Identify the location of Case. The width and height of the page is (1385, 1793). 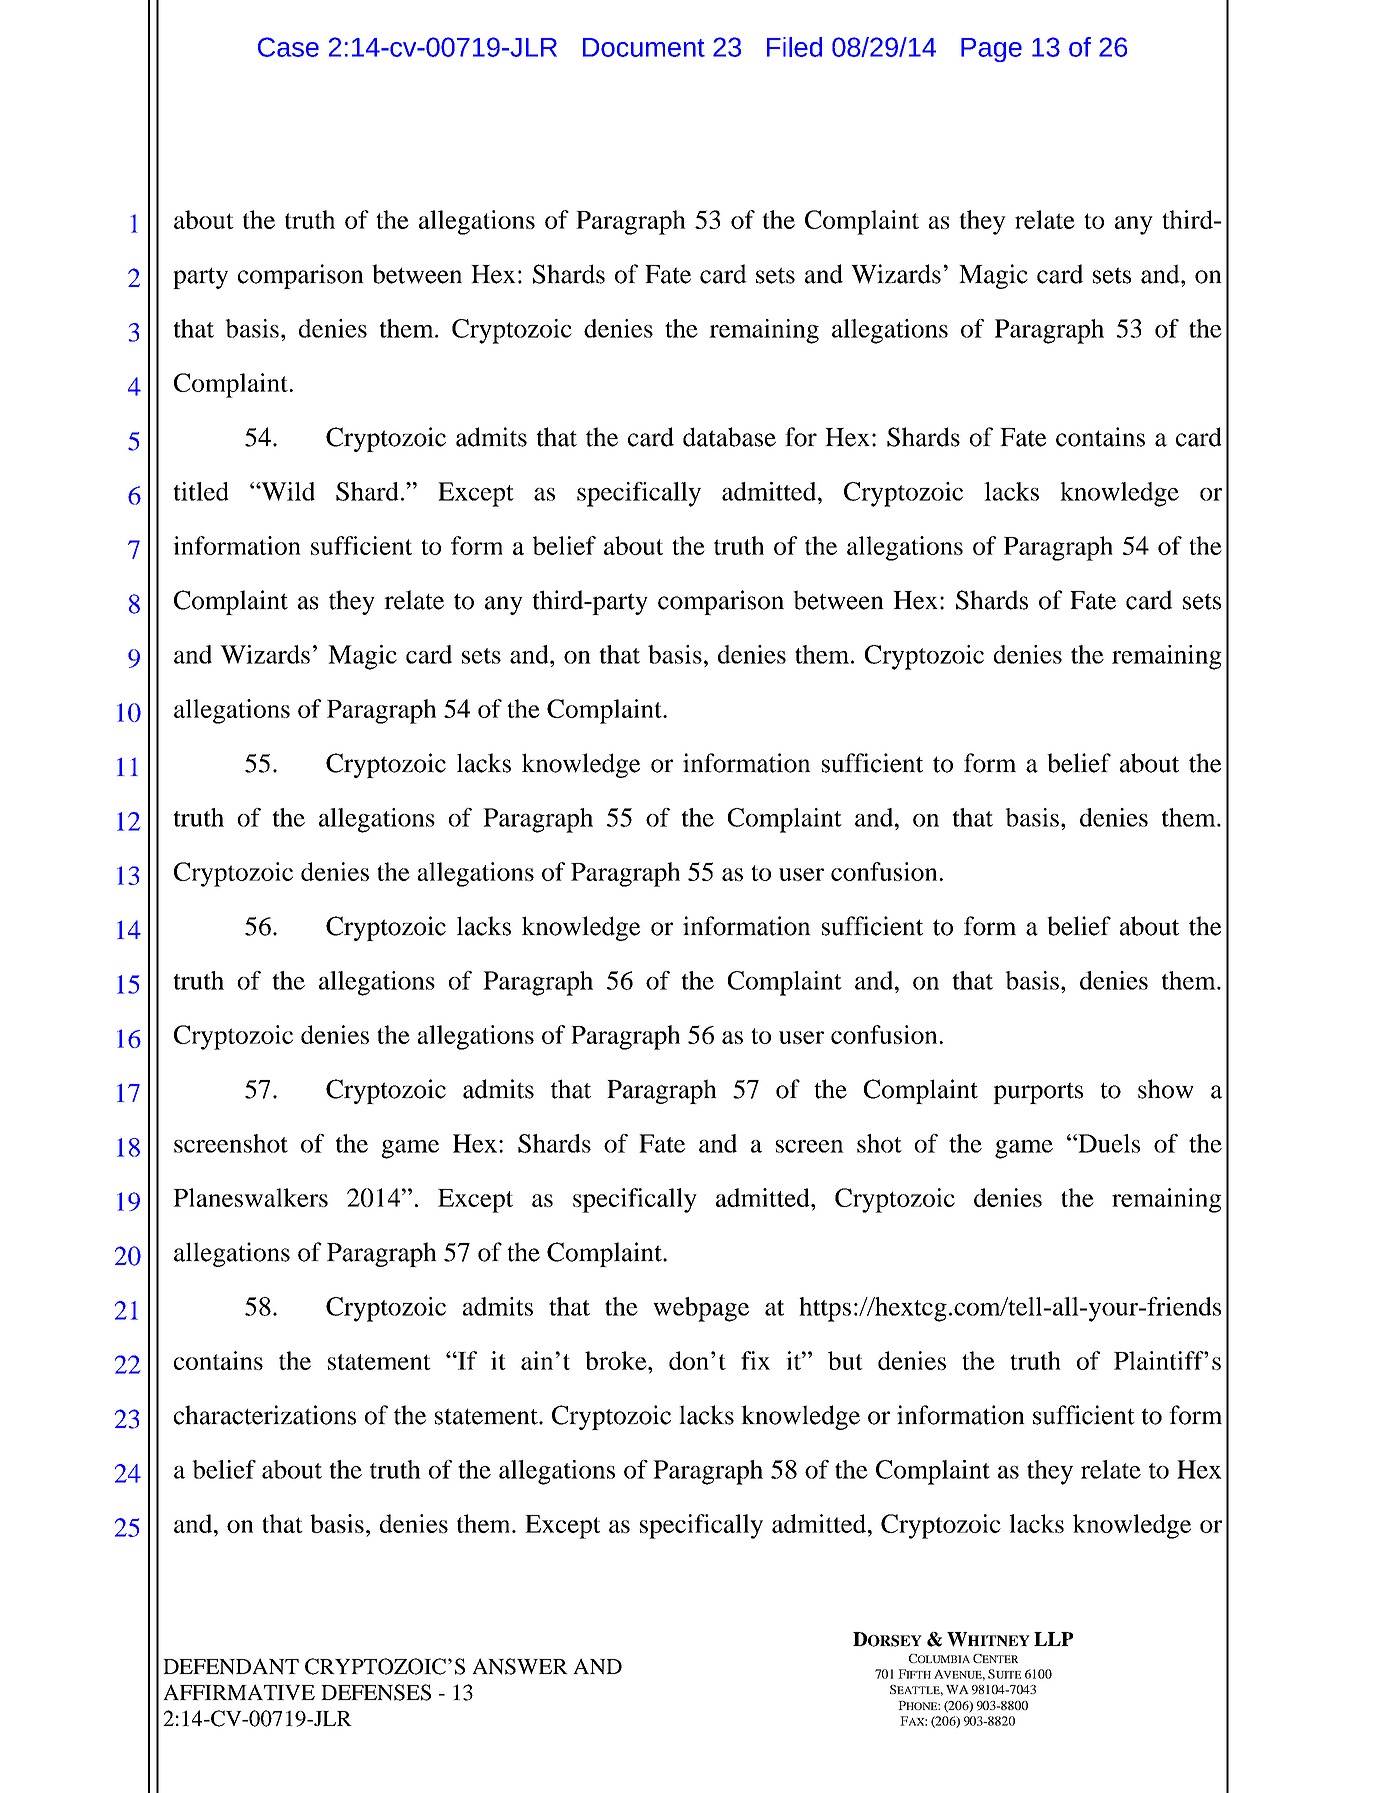
(288, 47).
